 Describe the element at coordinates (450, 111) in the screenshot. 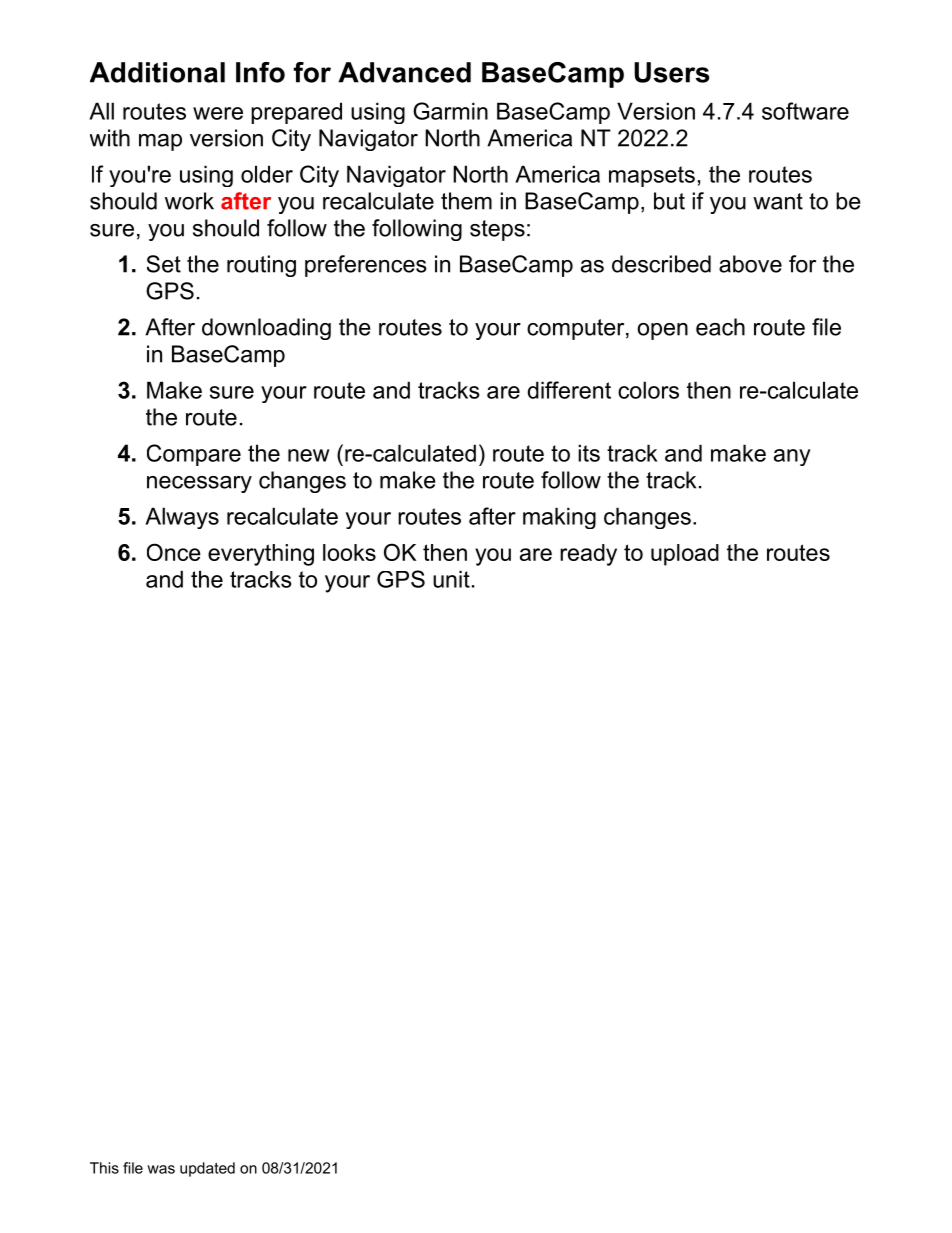

I see `Garmin` at that location.
